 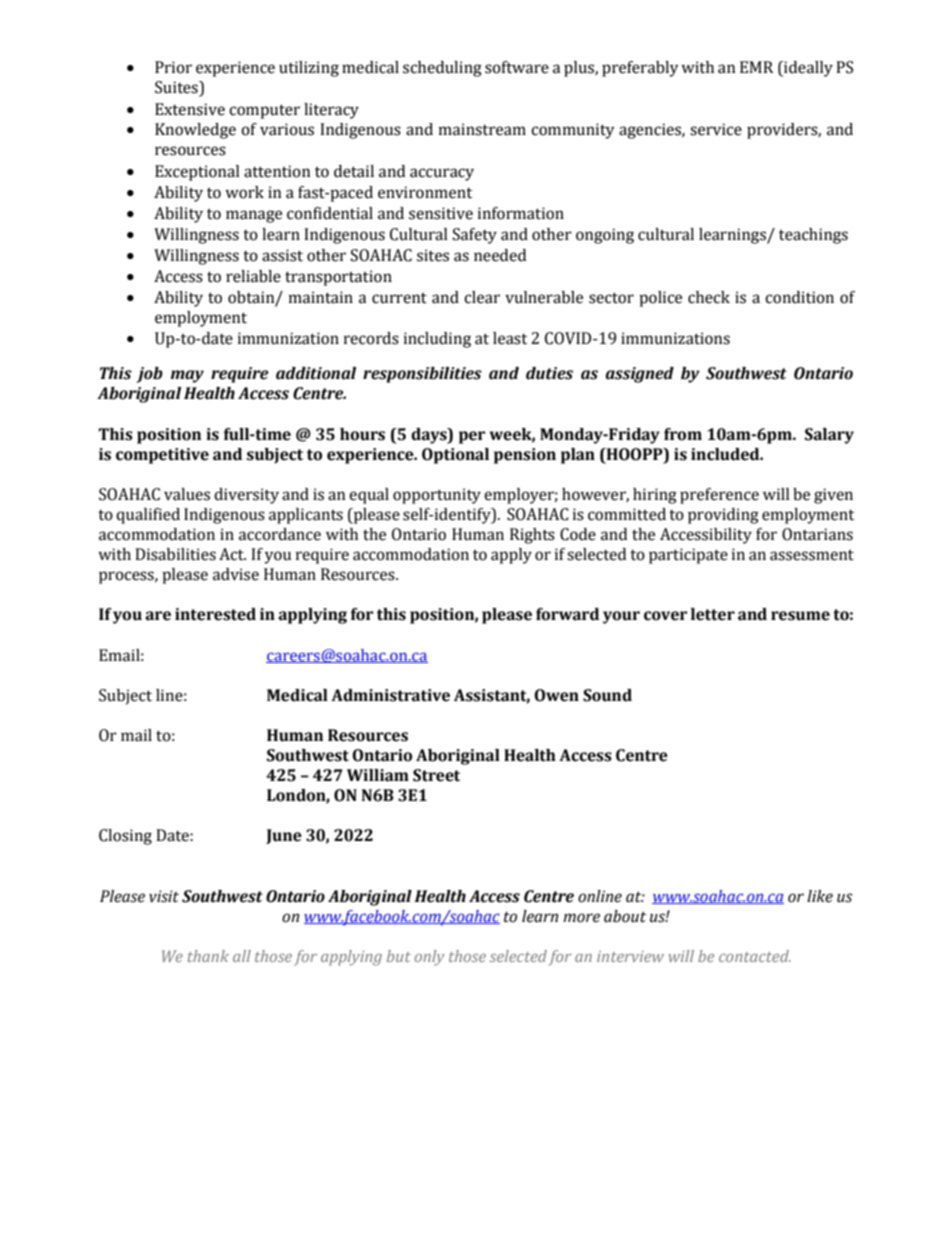 What do you see at coordinates (208, 956) in the screenshot?
I see `thank` at bounding box center [208, 956].
